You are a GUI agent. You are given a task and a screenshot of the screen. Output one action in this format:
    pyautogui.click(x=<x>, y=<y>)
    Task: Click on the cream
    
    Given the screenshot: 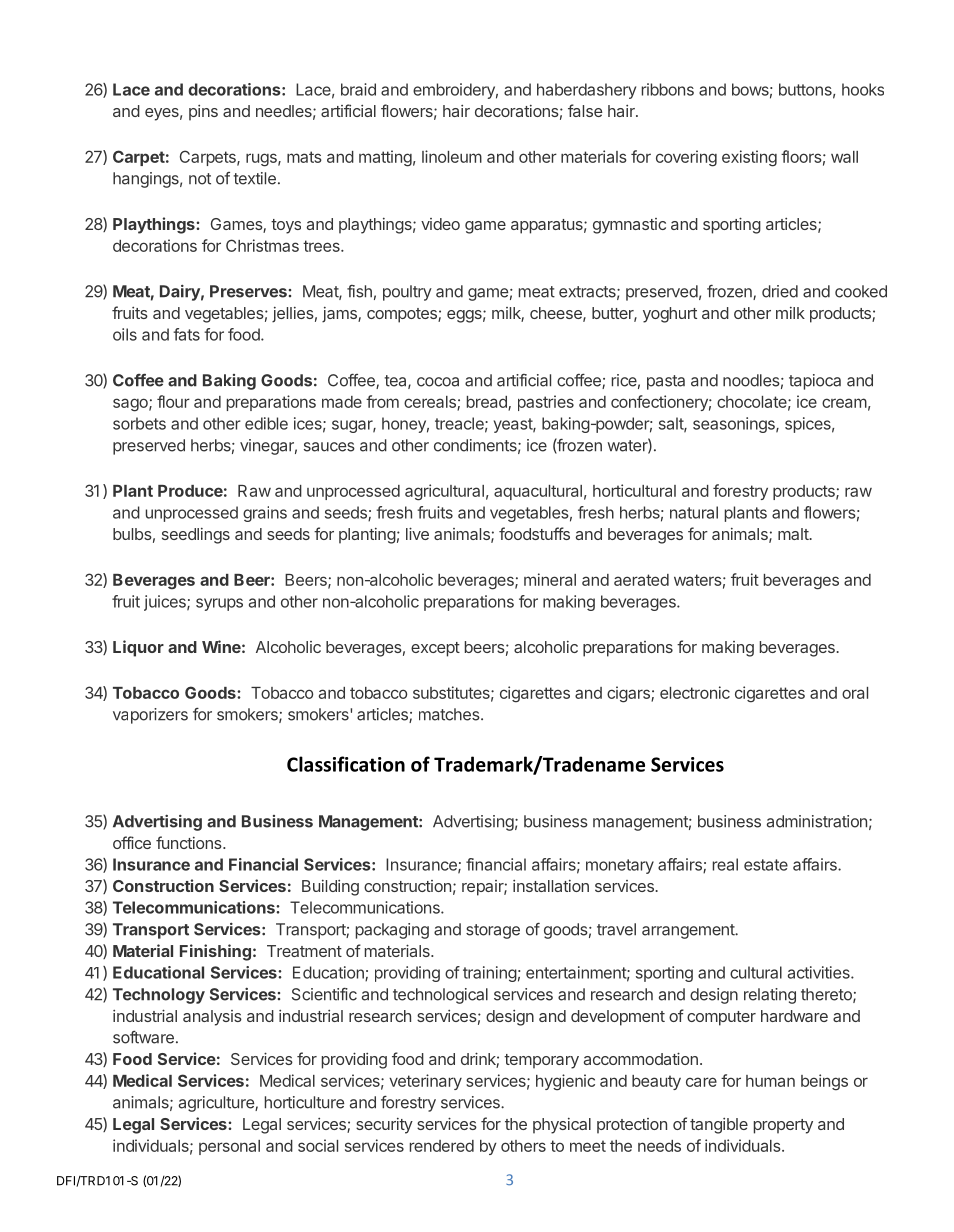 What is the action you would take?
    pyautogui.click(x=844, y=403)
